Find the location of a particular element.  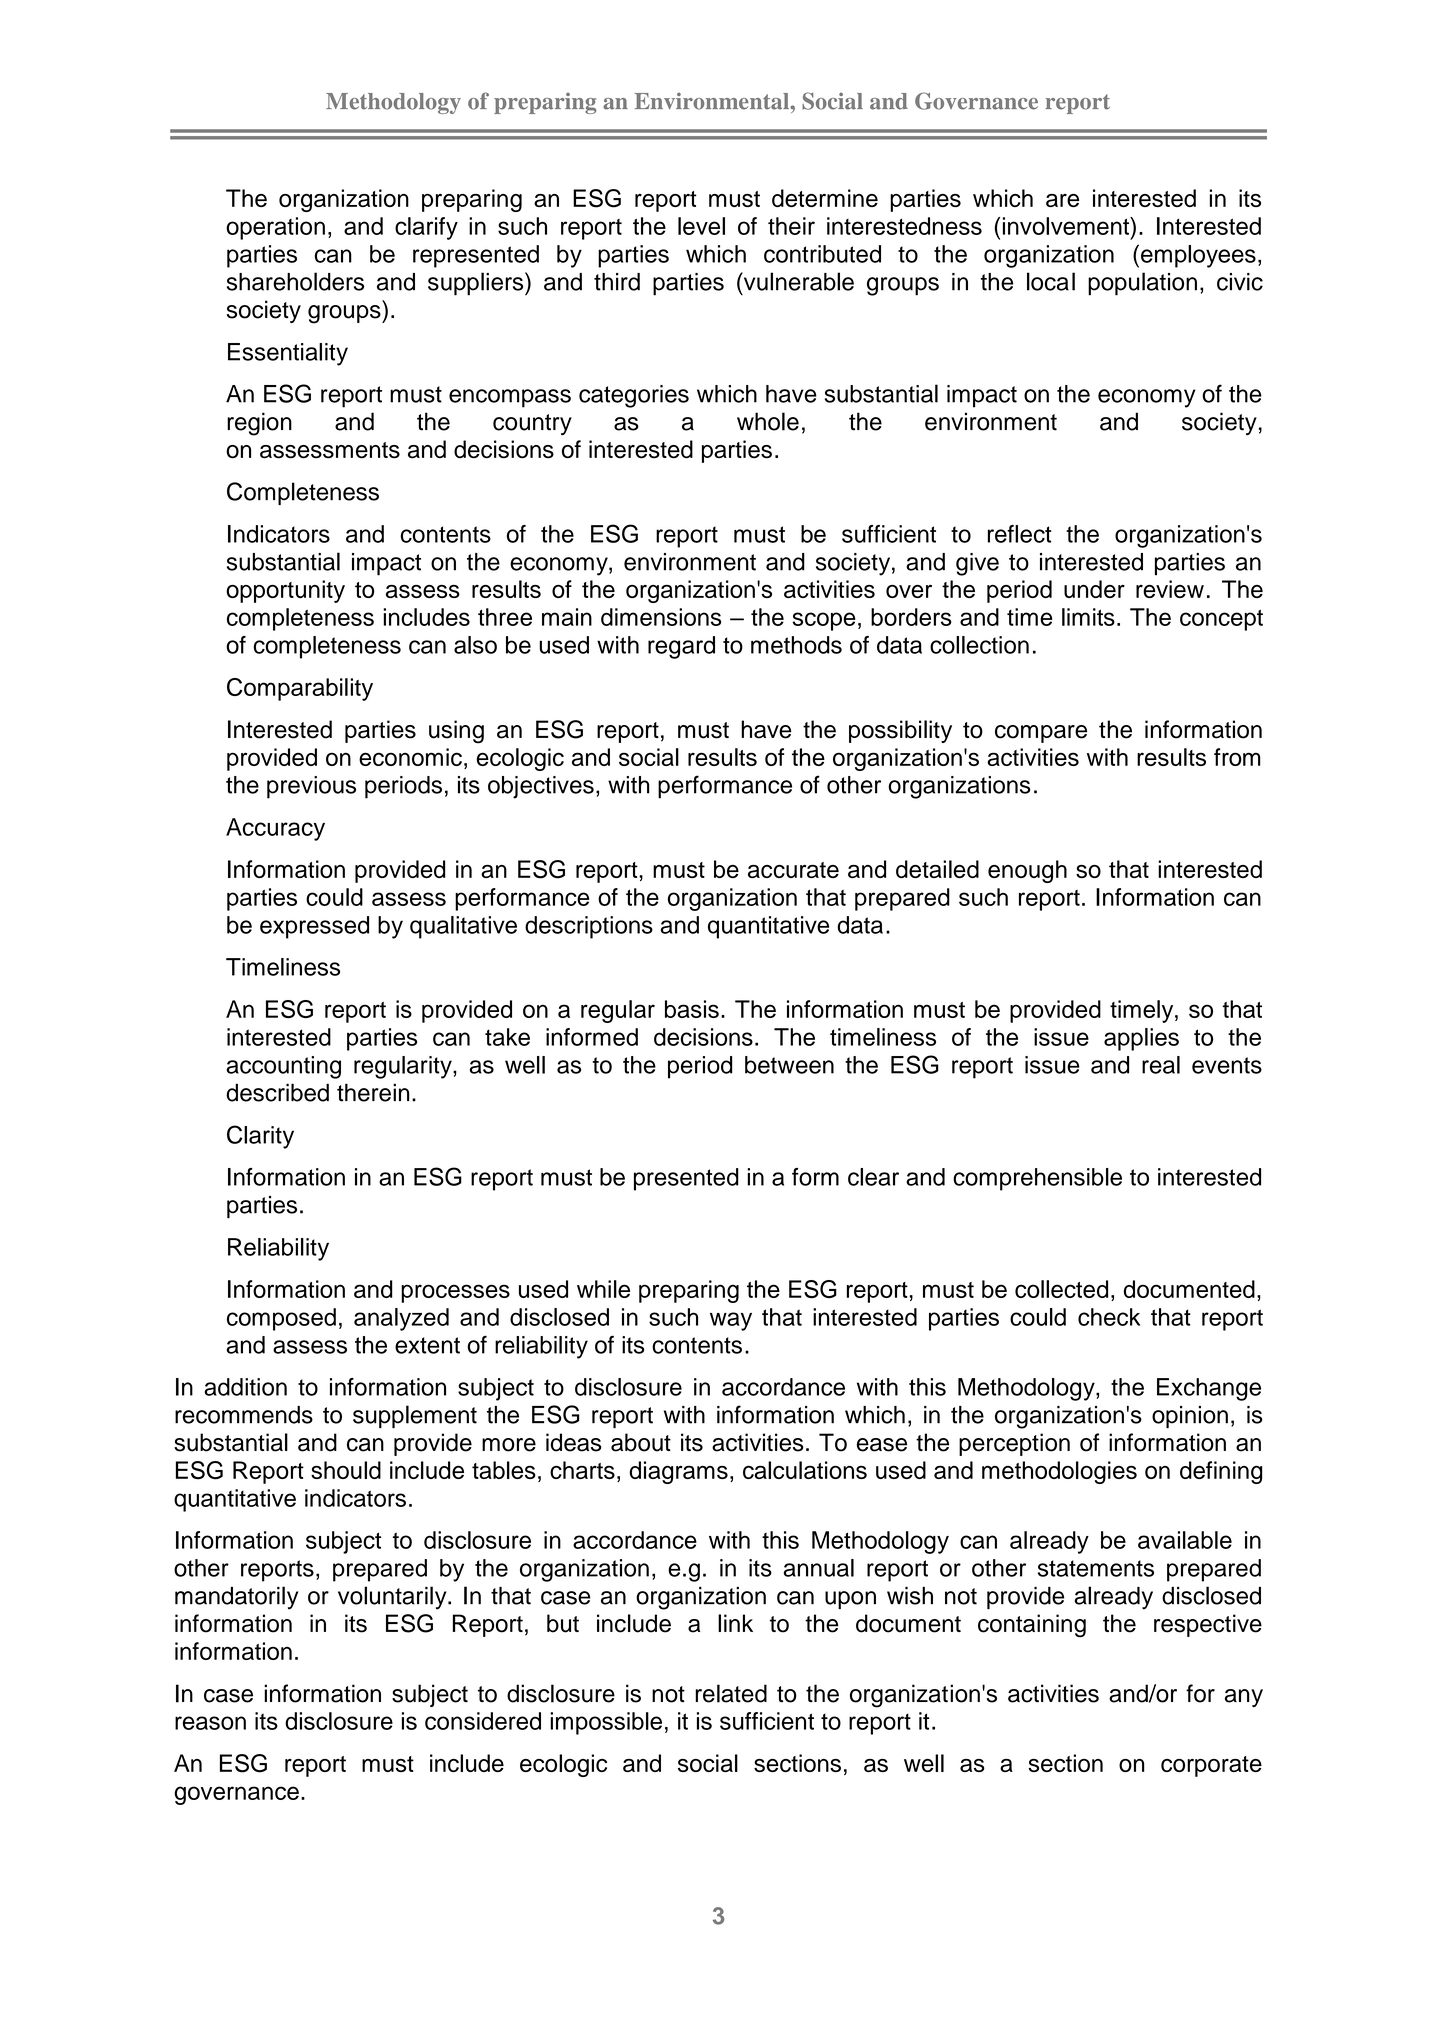

regard is located at coordinates (681, 647).
